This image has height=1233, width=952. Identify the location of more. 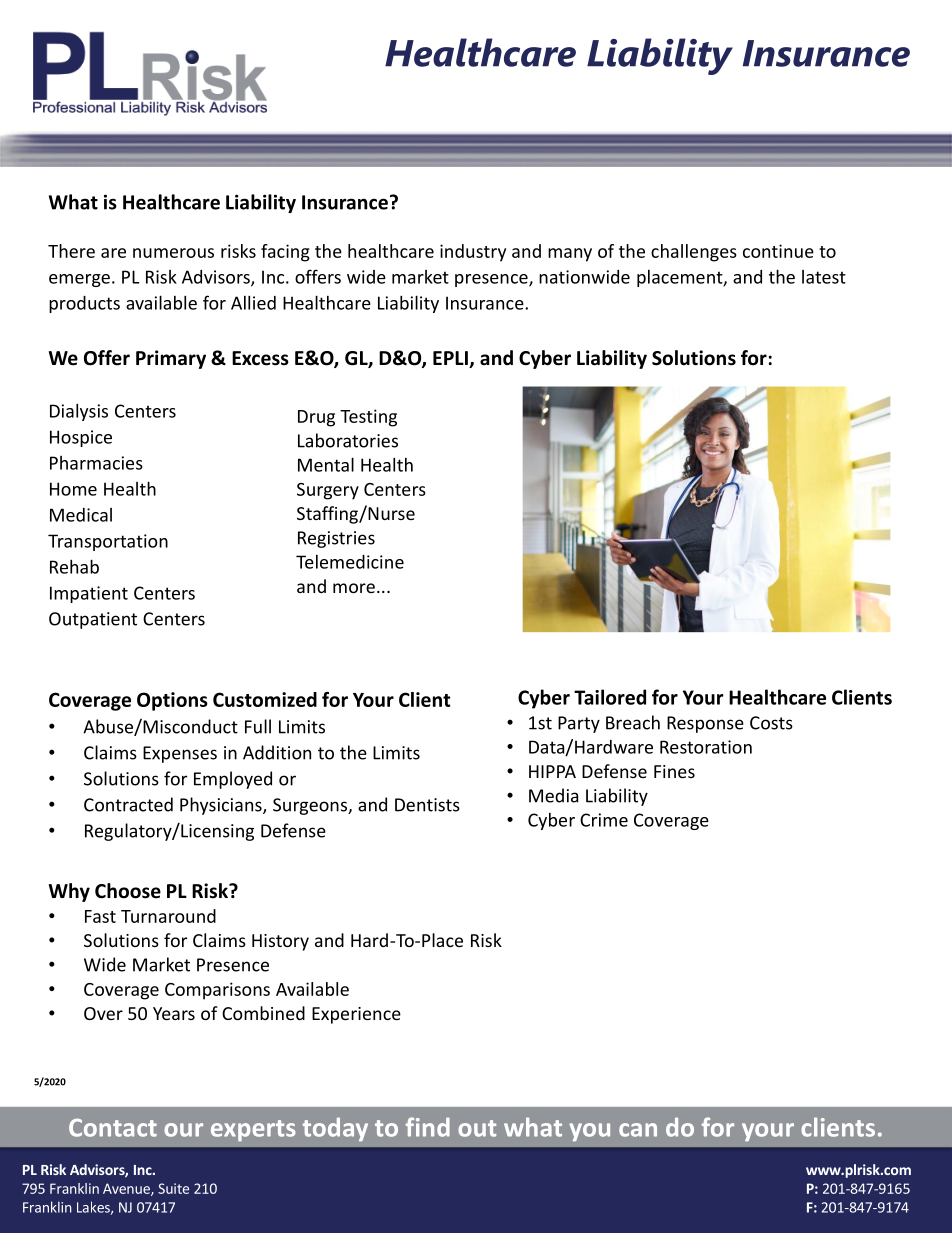
(354, 588).
